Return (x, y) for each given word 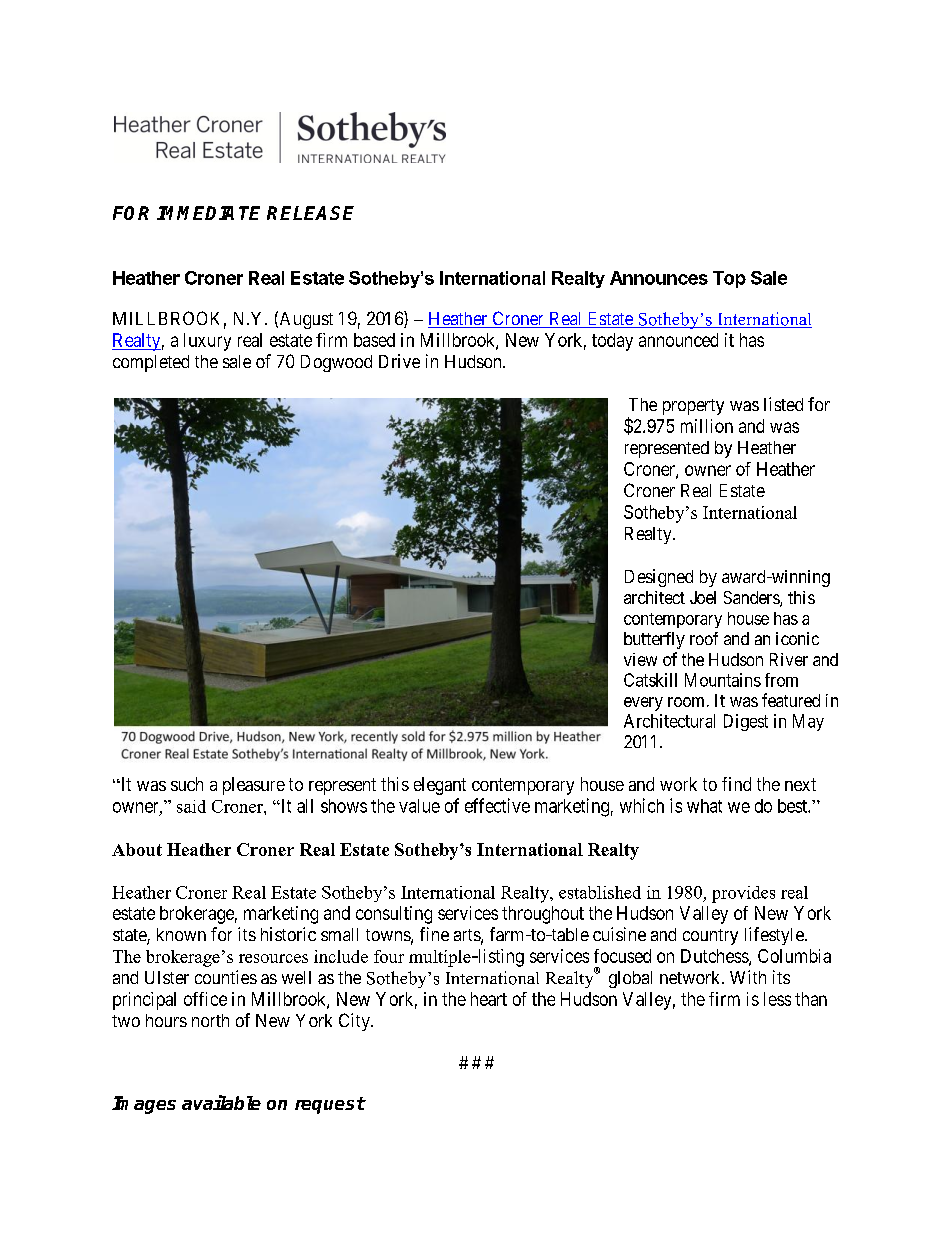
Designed (659, 578)
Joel (703, 597)
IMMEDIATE (208, 213)
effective (497, 805)
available (221, 1102)
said (191, 806)
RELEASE (310, 213)
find (736, 784)
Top (729, 279)
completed (151, 363)
